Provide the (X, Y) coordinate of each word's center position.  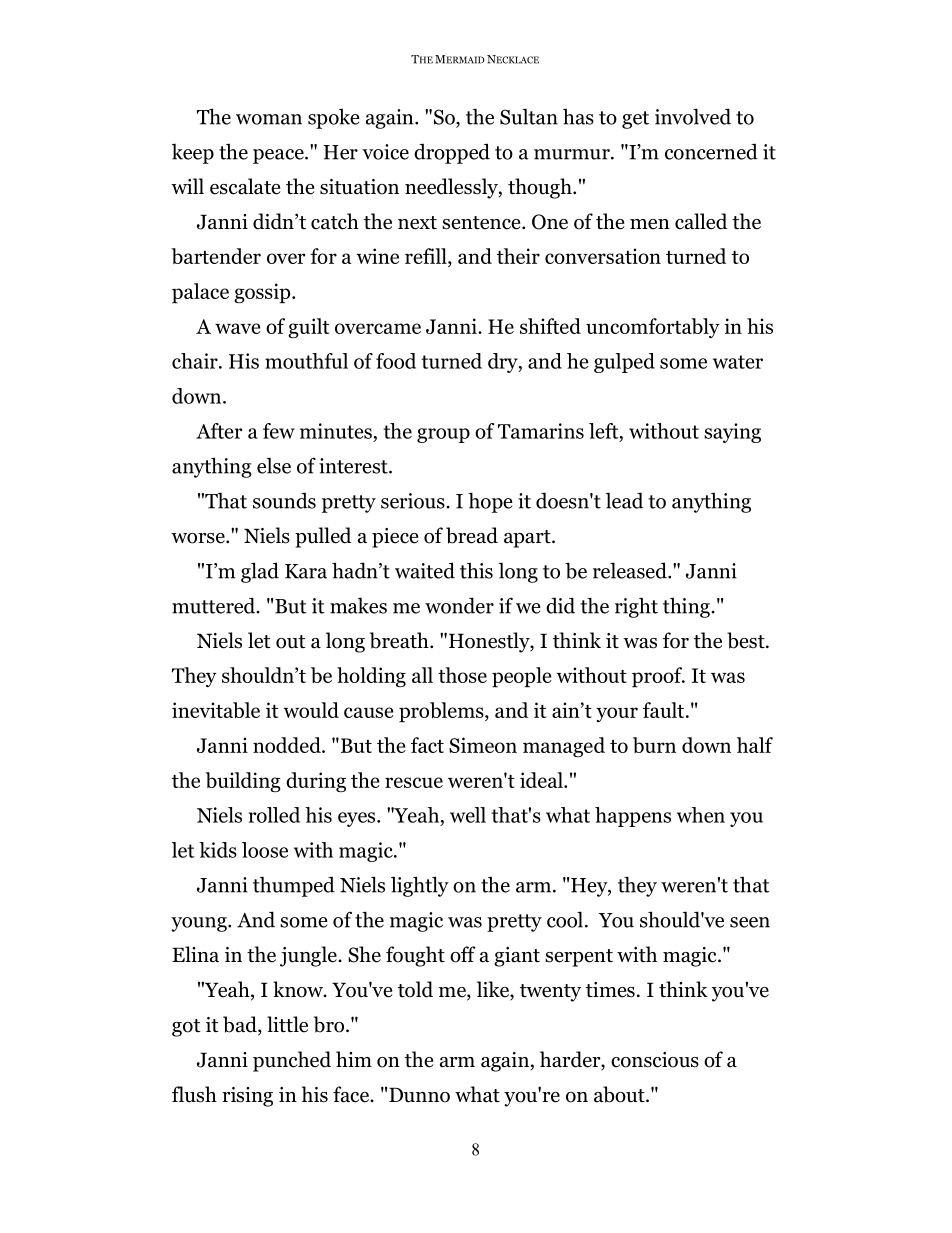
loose (265, 850)
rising (247, 1097)
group (443, 435)
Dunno (419, 1095)
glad (260, 572)
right (636, 608)
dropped (452, 153)
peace (279, 156)
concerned (711, 152)
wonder (459, 605)
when (701, 815)
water (738, 362)
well (468, 815)
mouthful (306, 361)
